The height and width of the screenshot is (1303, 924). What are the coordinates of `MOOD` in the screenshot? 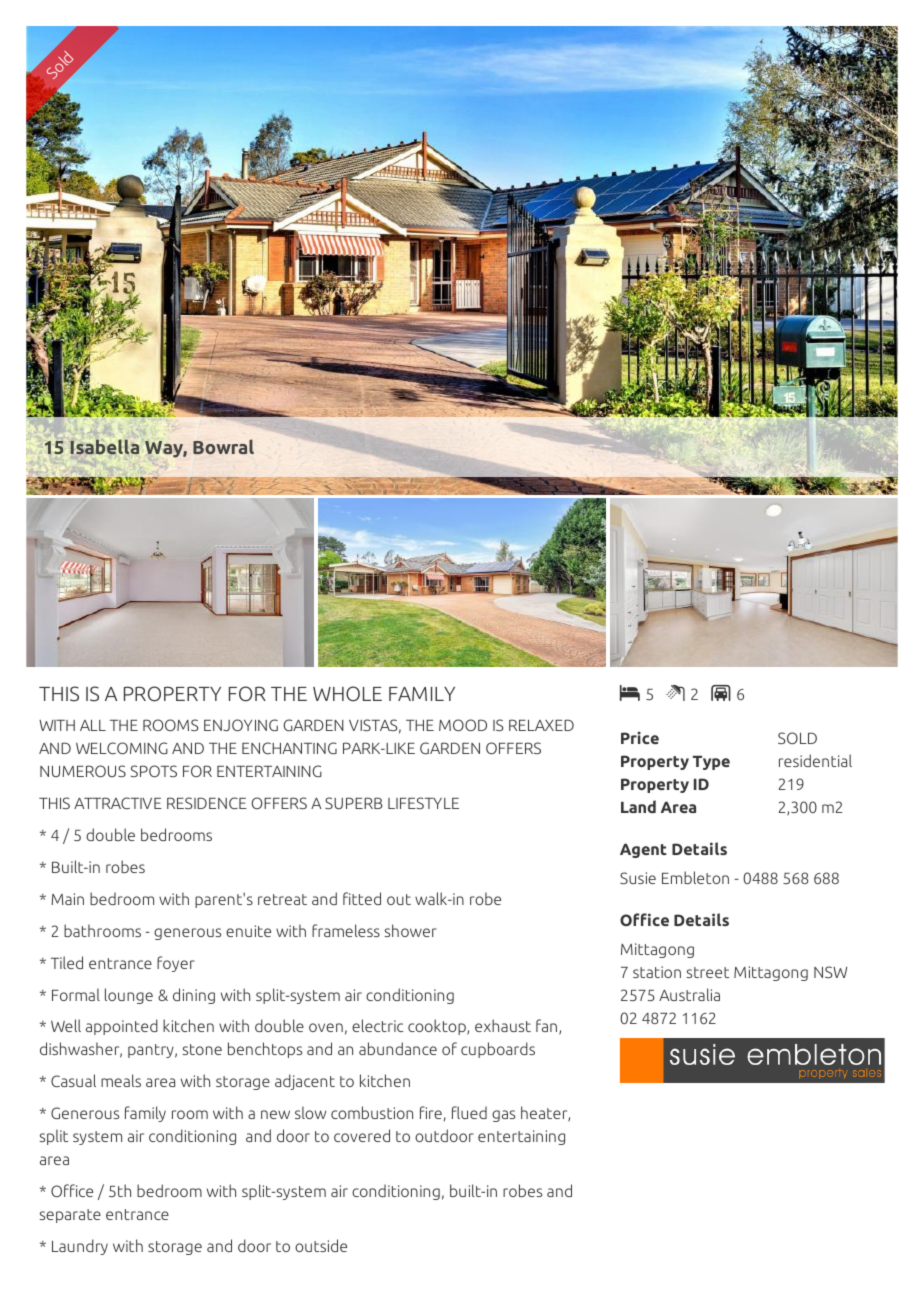 It's located at (463, 725).
